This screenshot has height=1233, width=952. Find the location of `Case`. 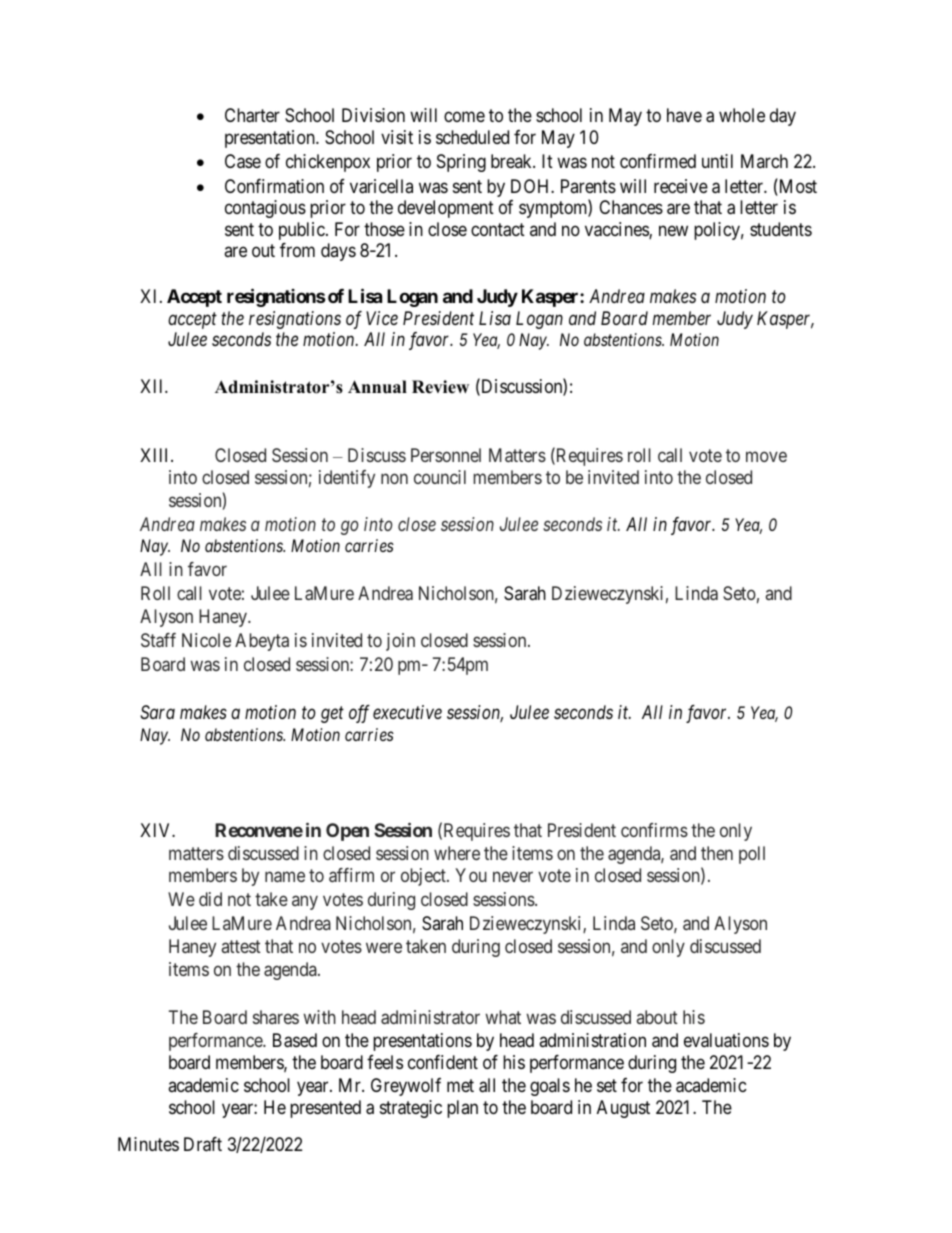

Case is located at coordinates (243, 161).
